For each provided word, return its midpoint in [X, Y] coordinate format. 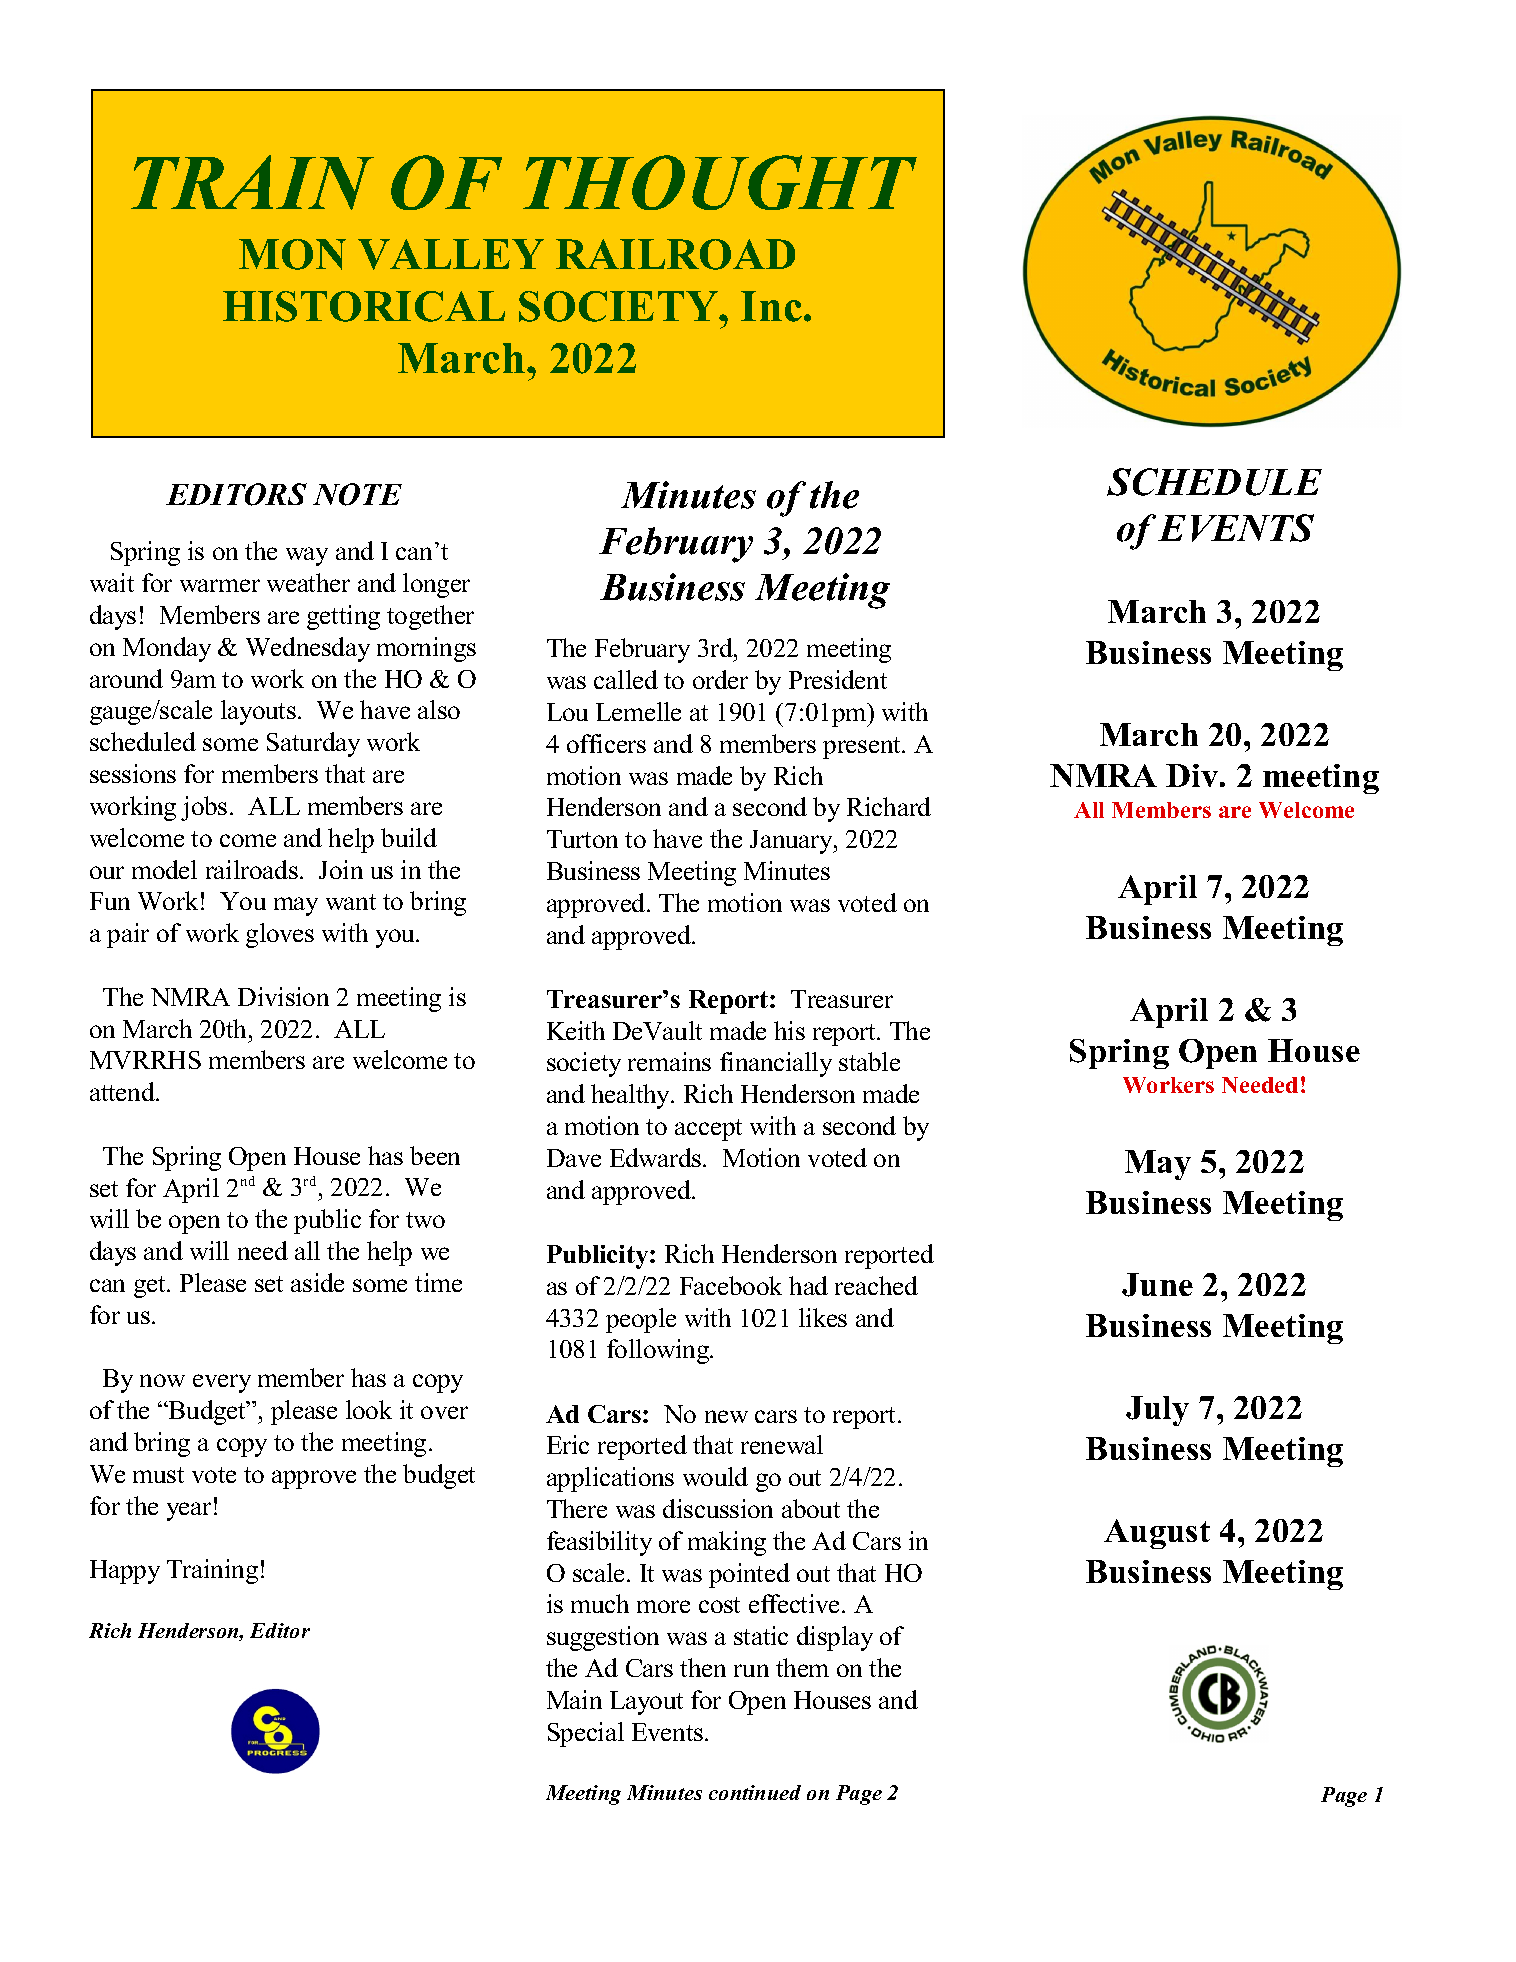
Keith [576, 1030]
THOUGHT [720, 182]
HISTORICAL [364, 306]
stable [869, 1061]
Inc [771, 306]
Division [283, 996]
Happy [125, 1572]
